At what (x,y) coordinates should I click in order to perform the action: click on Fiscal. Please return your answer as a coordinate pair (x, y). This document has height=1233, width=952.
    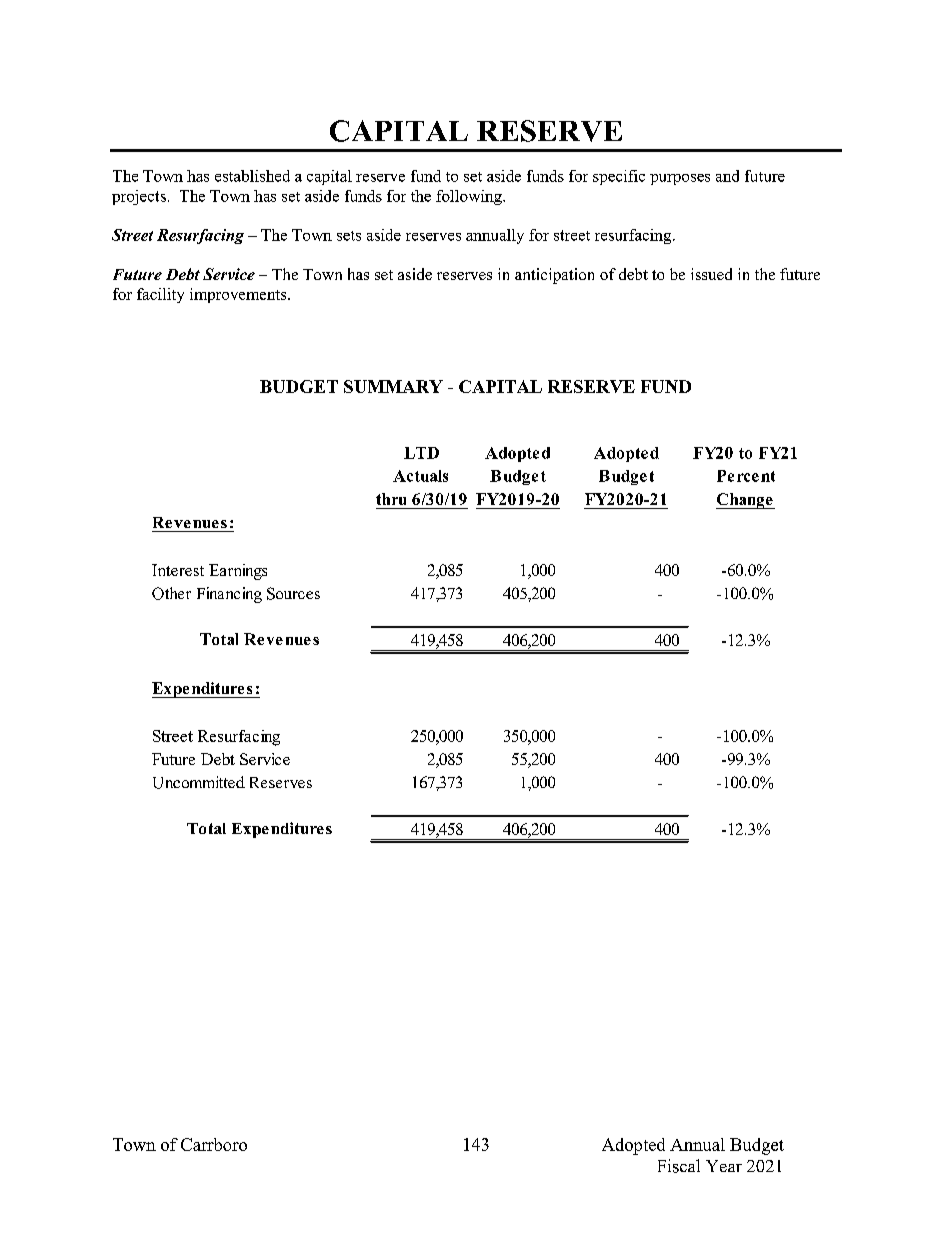
    Looking at the image, I should click on (679, 1166).
